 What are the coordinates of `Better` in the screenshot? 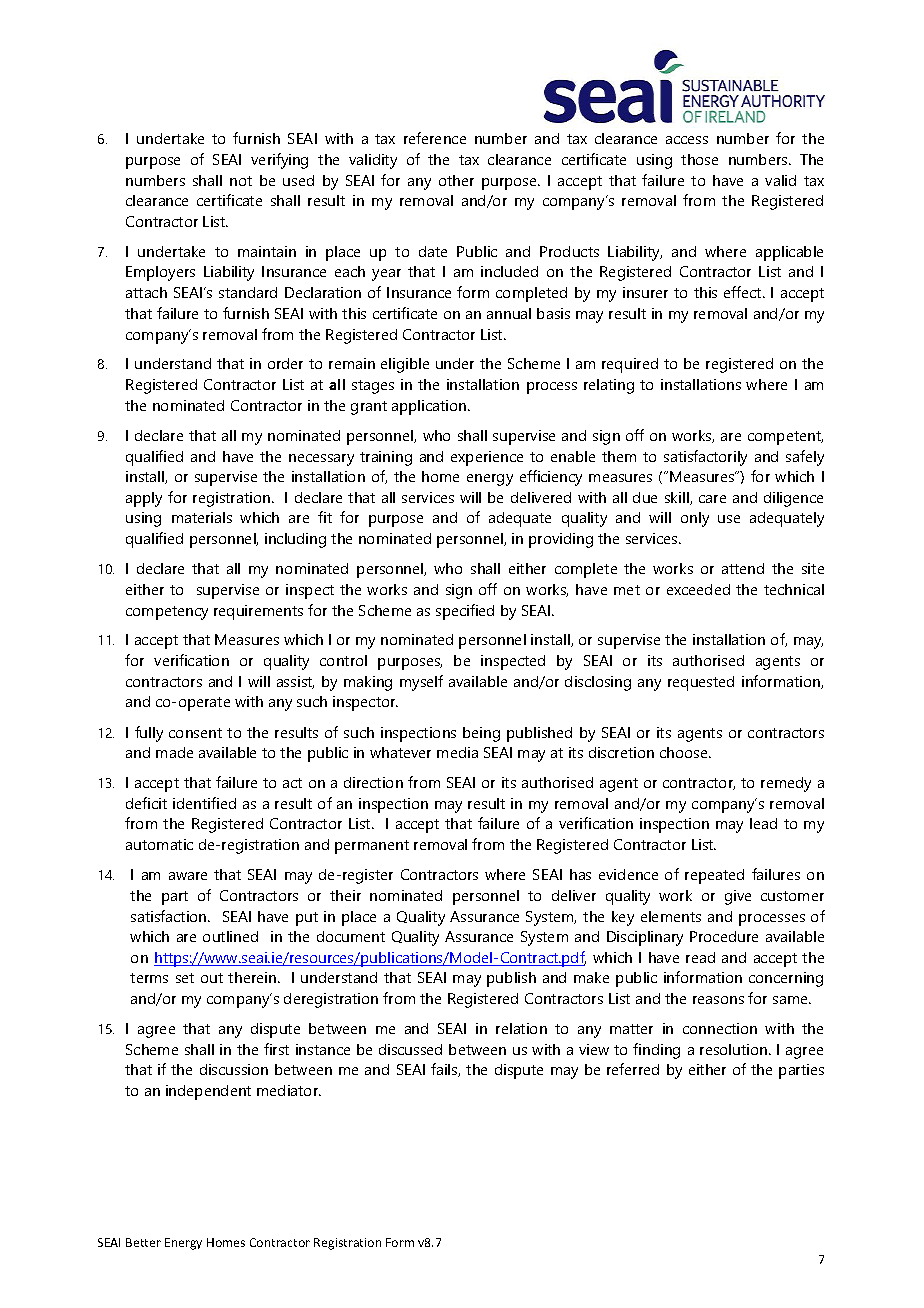 It's located at (143, 1242).
